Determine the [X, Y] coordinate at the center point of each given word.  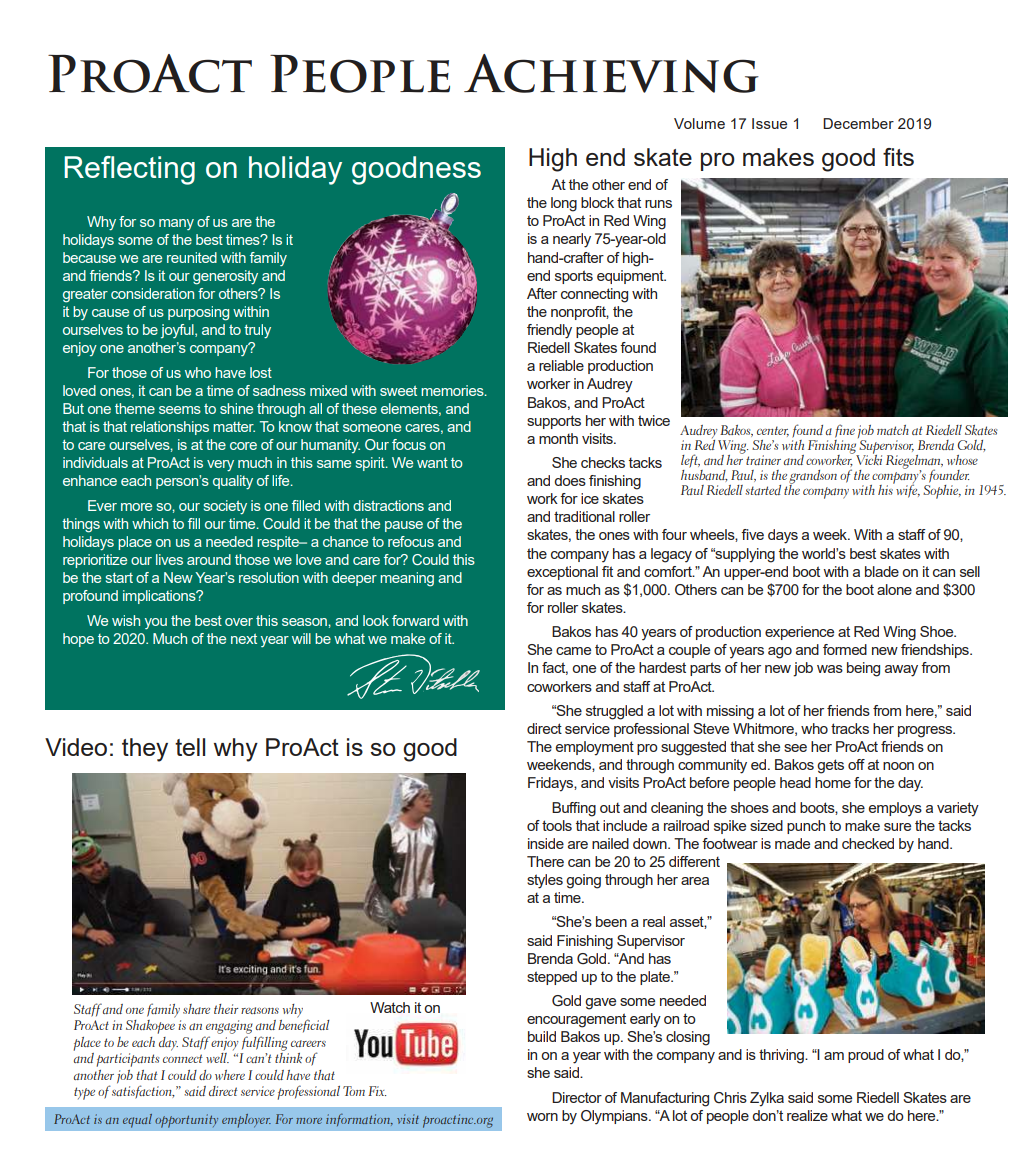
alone [894, 589]
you [156, 623]
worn [542, 1117]
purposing [198, 313]
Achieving [611, 73]
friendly [549, 331]
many [176, 224]
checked [868, 843]
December [858, 123]
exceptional [562, 573]
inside [546, 843]
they [145, 750]
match [893, 430]
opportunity [186, 1121]
